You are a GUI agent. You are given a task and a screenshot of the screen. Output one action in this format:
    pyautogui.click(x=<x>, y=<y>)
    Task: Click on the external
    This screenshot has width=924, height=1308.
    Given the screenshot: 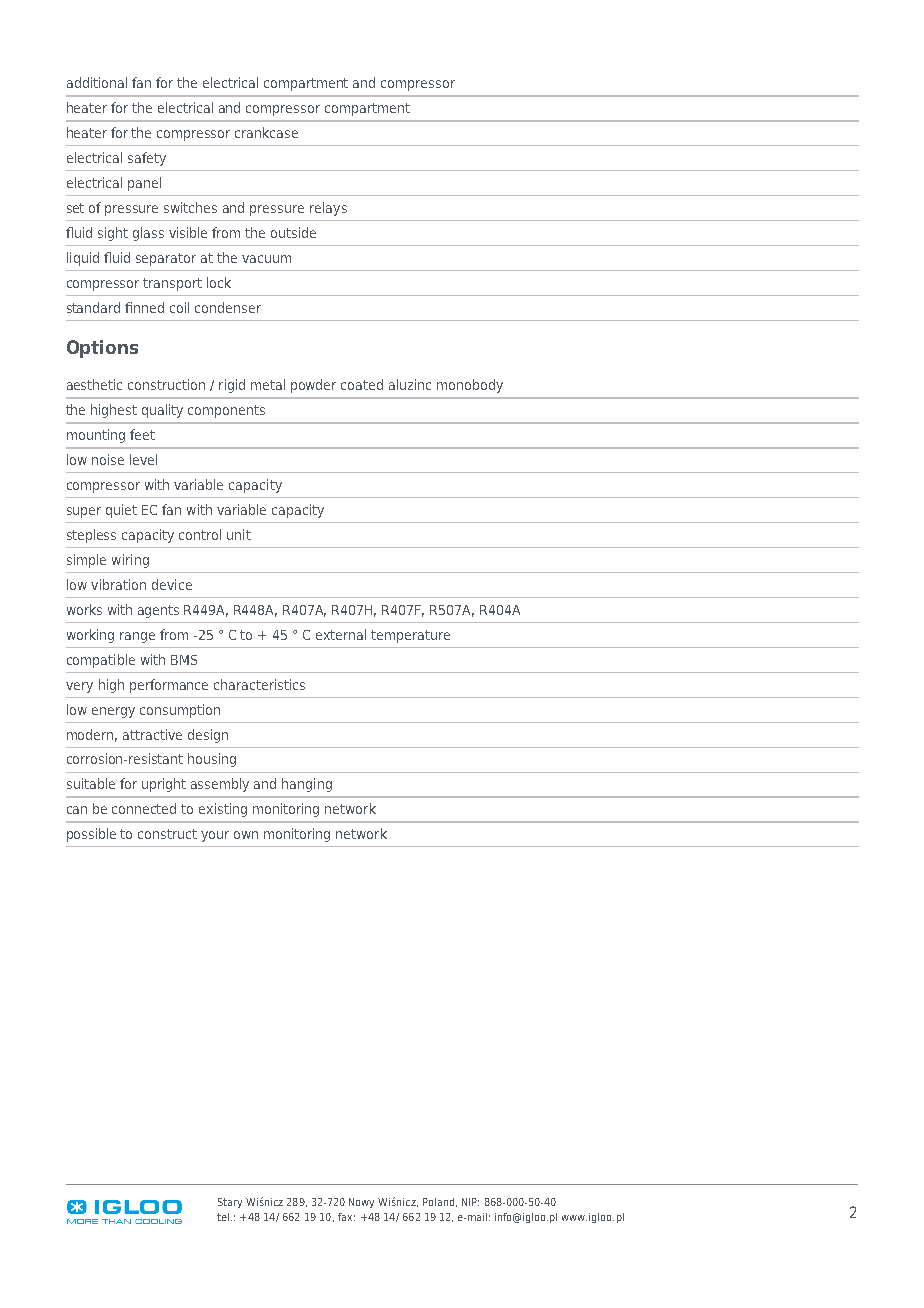 What is the action you would take?
    pyautogui.click(x=341, y=634)
